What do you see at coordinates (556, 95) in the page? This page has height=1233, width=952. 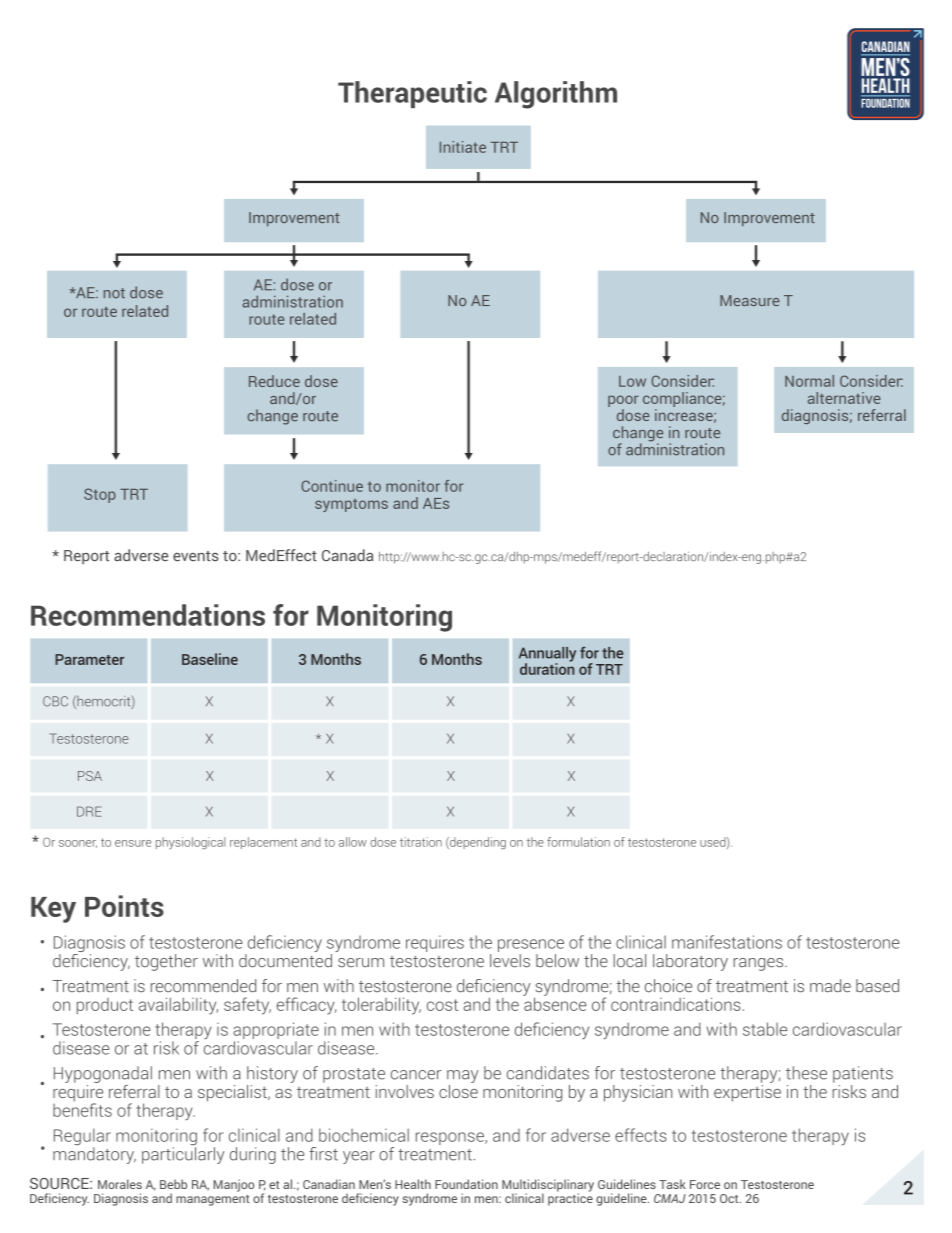 I see `Algorithm` at bounding box center [556, 95].
